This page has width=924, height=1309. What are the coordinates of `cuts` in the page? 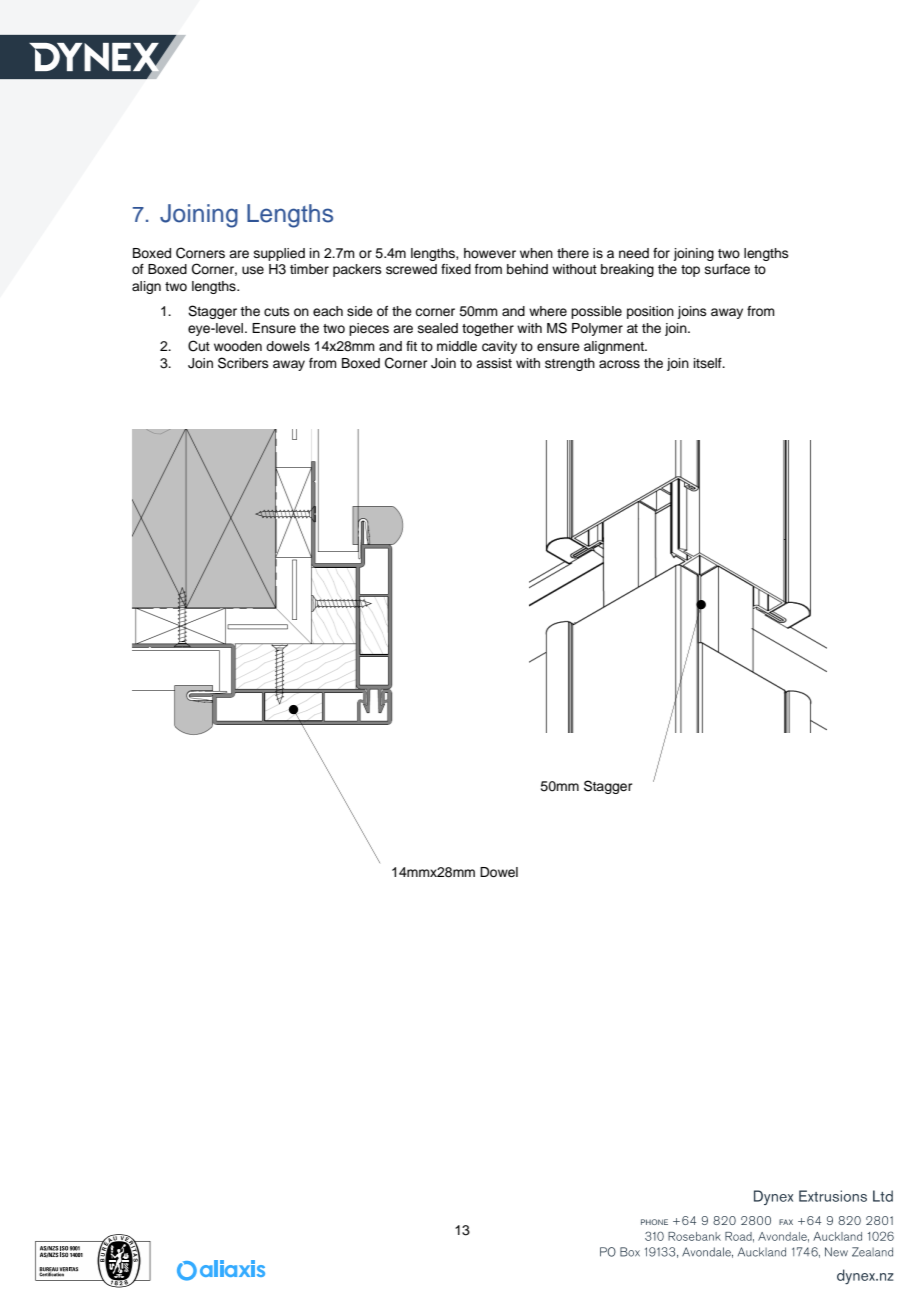 It's located at (277, 311).
